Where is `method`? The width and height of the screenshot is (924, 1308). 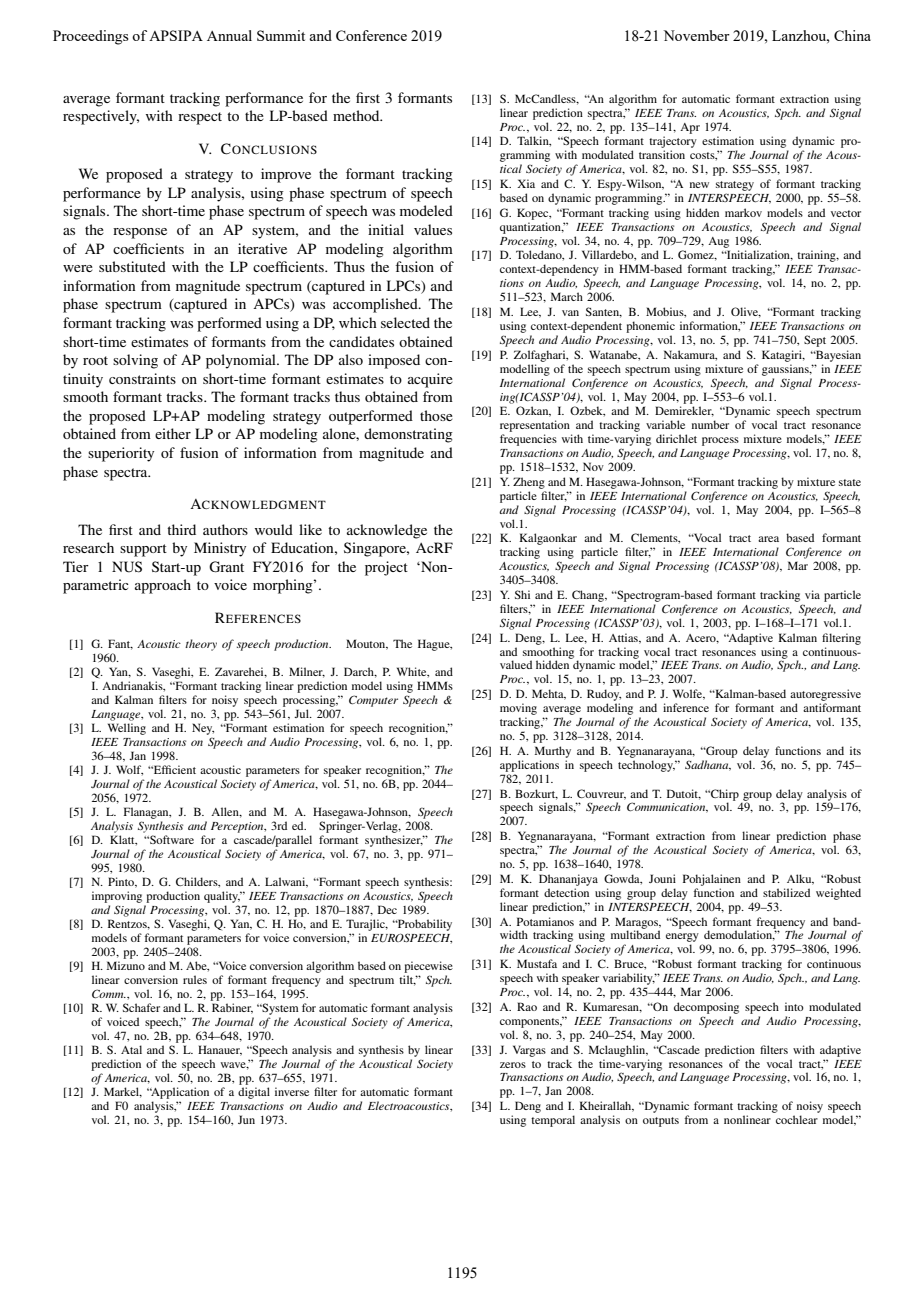 method is located at coordinates (357, 115).
